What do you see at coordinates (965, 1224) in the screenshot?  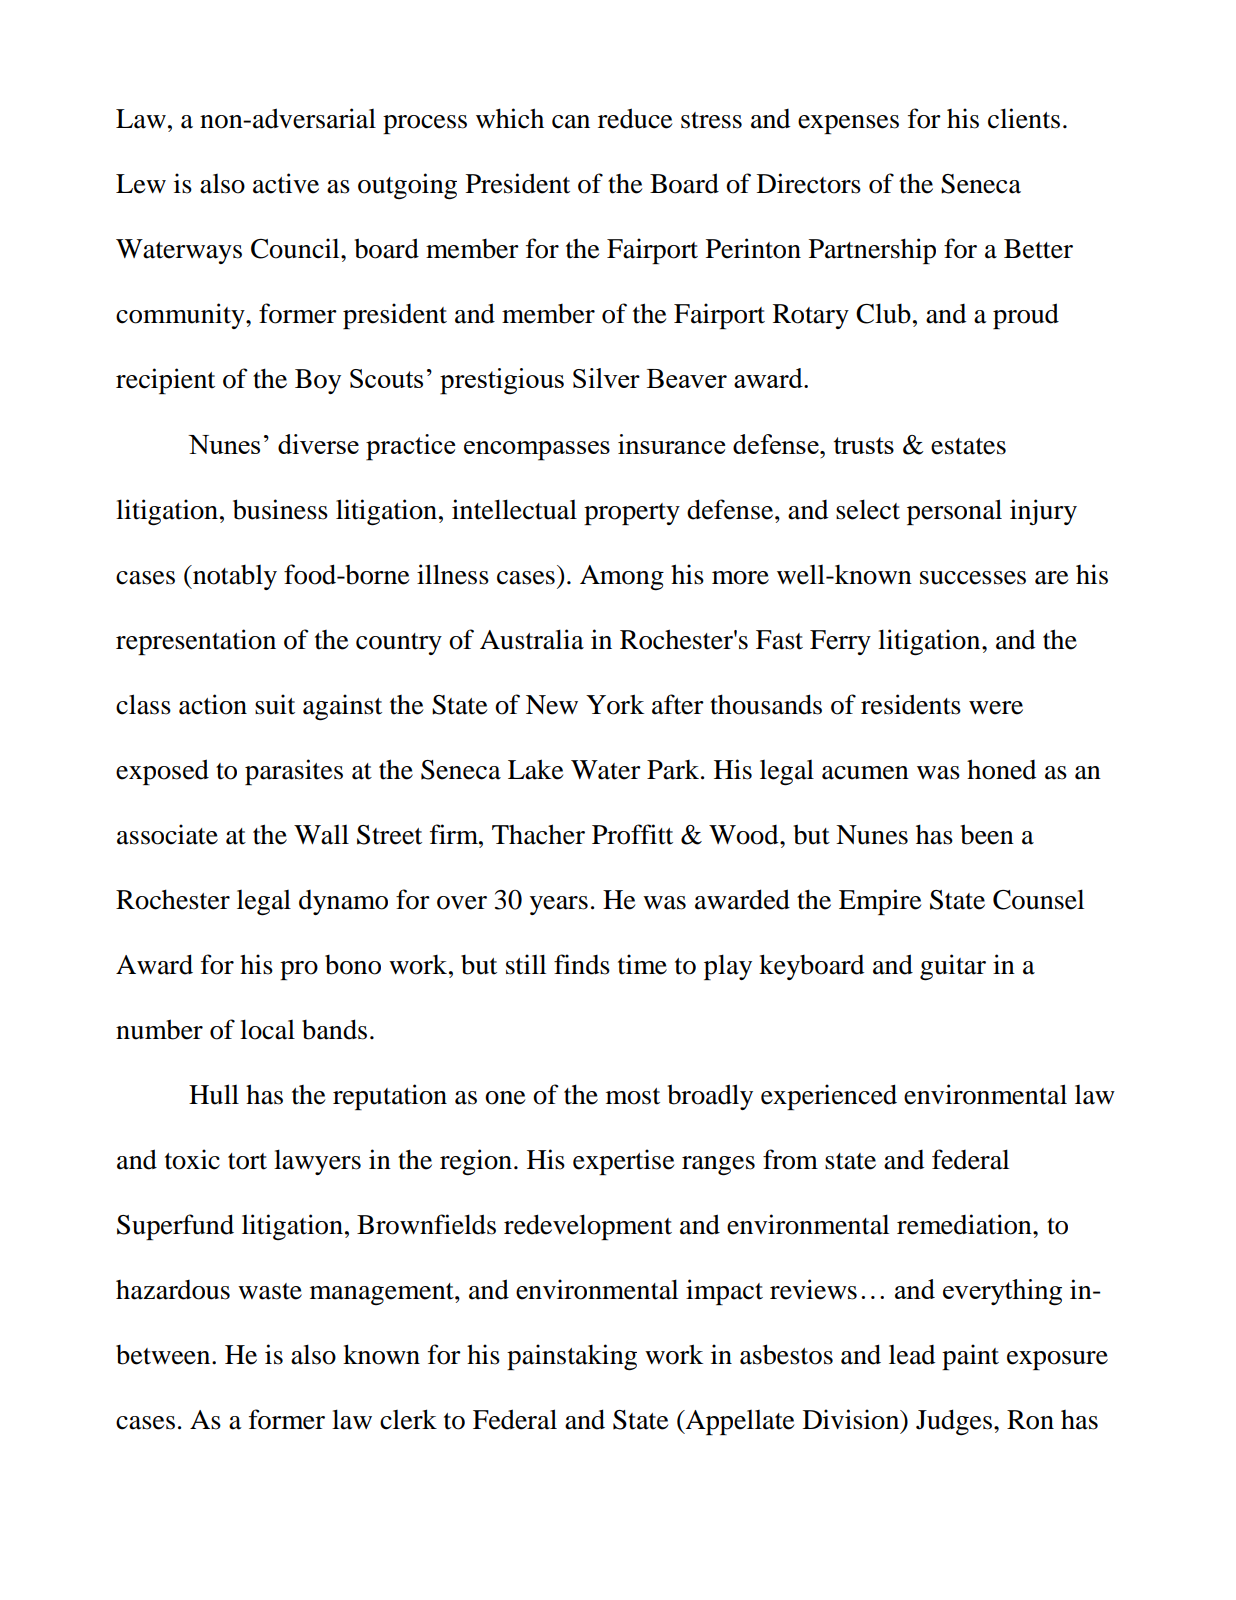 I see `remediation` at bounding box center [965, 1224].
